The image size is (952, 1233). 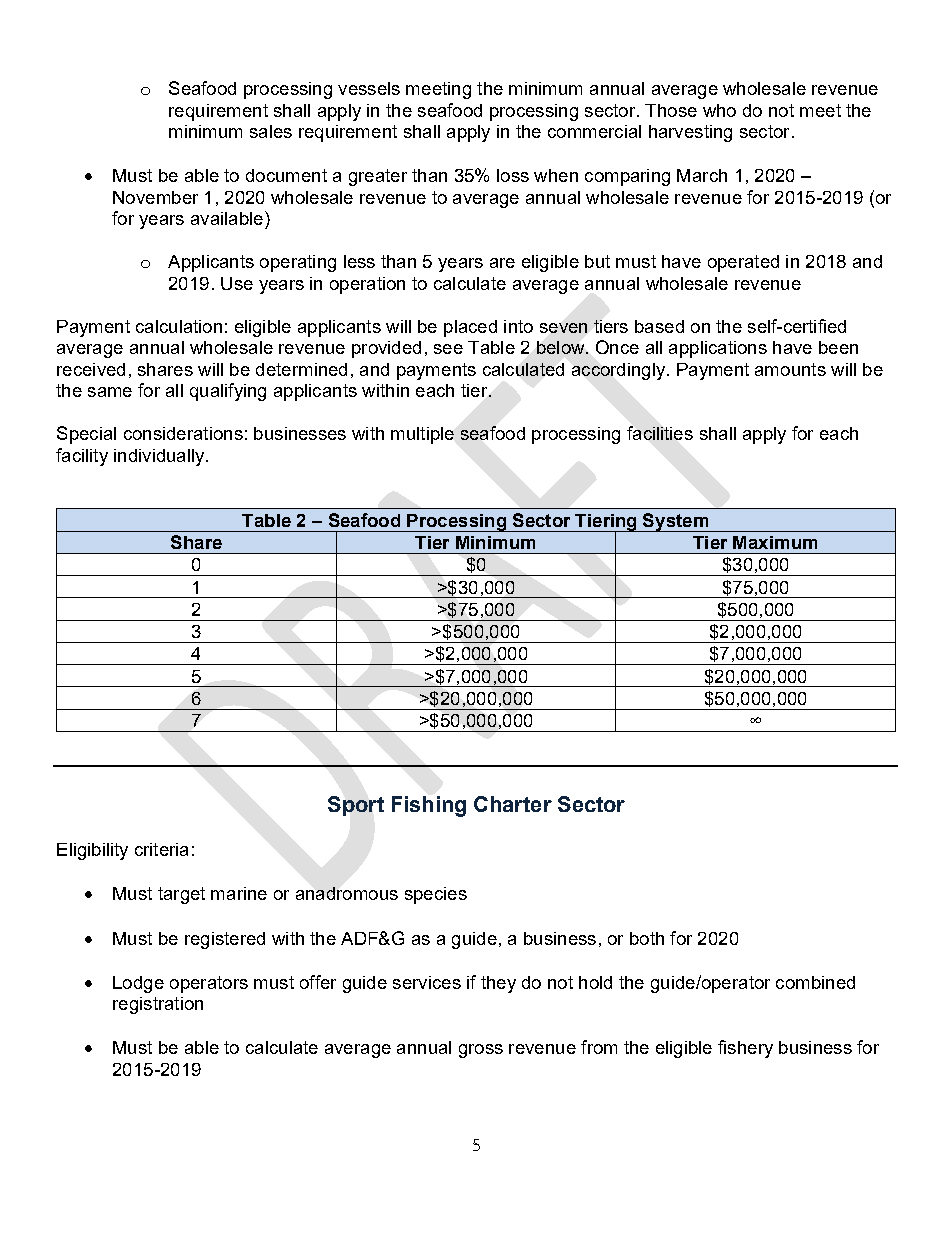 I want to click on gross, so click(x=481, y=1051).
